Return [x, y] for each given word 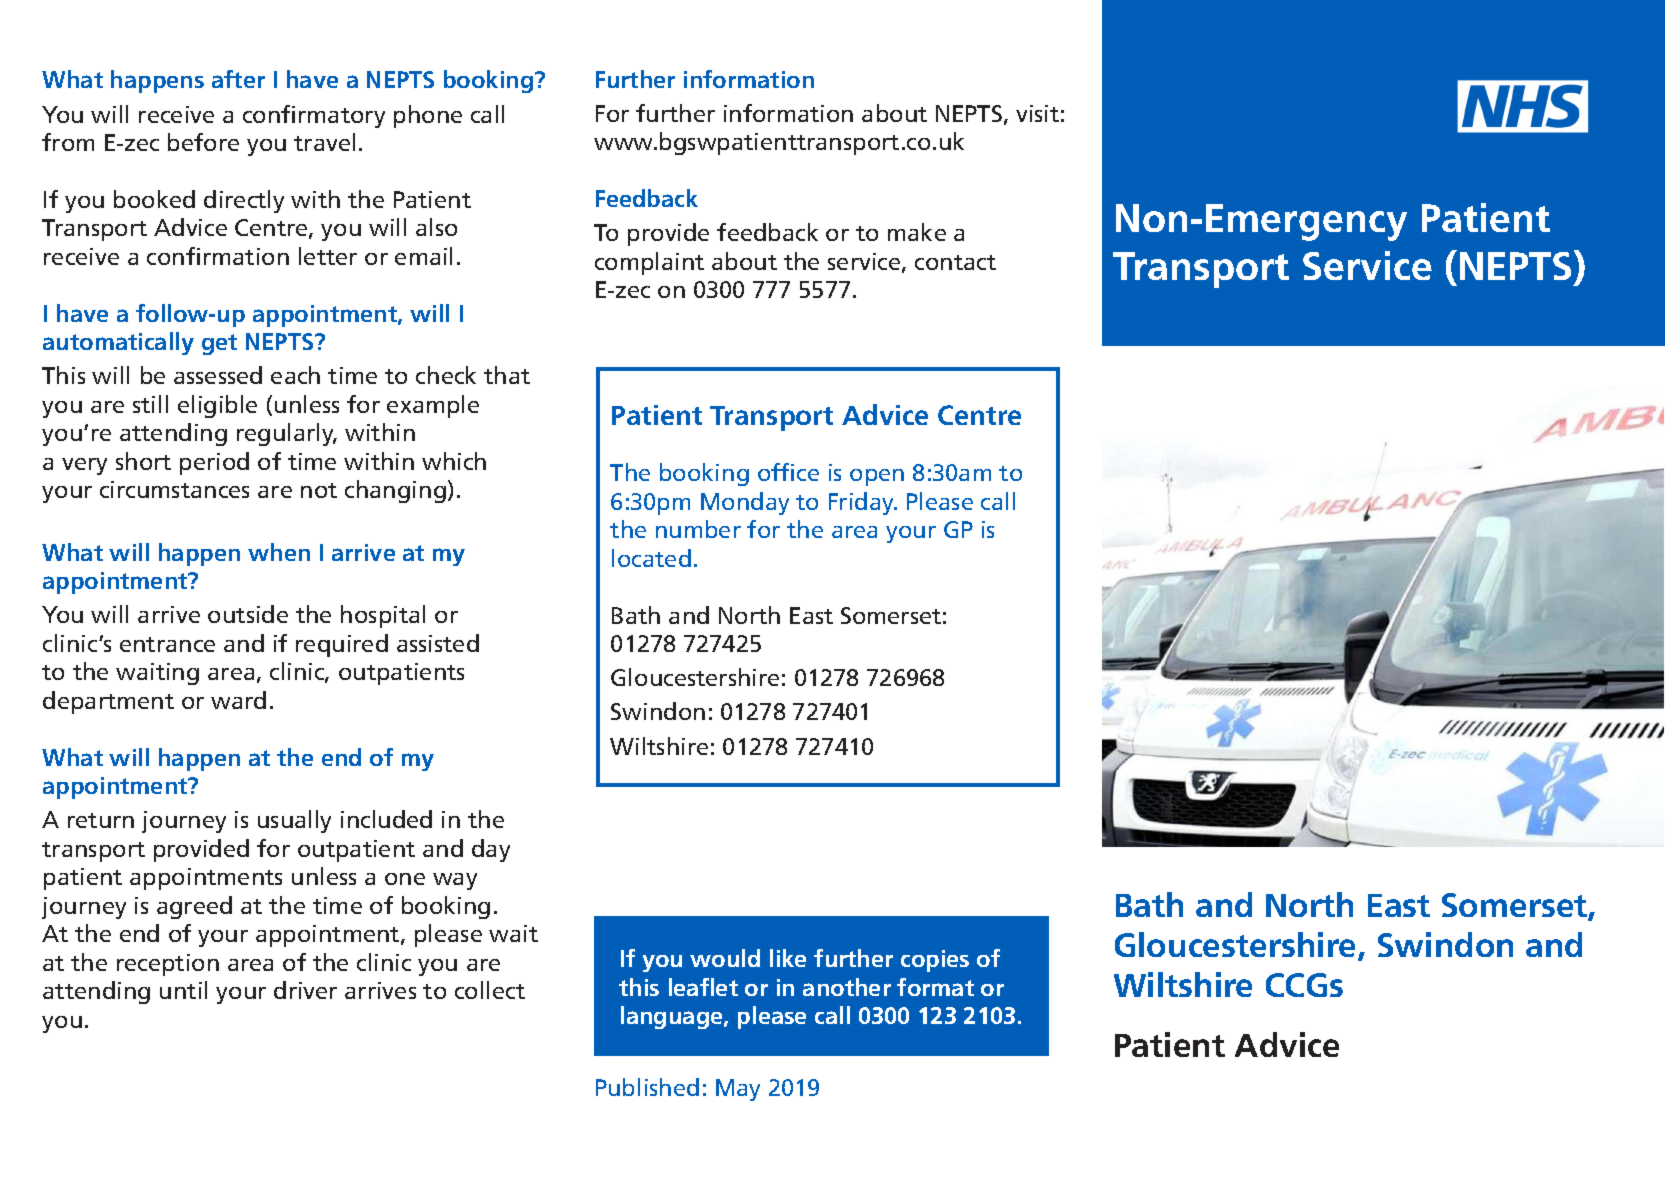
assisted [438, 643]
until [183, 990]
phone [428, 116]
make [917, 232]
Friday [862, 503]
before [203, 142]
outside [248, 614]
